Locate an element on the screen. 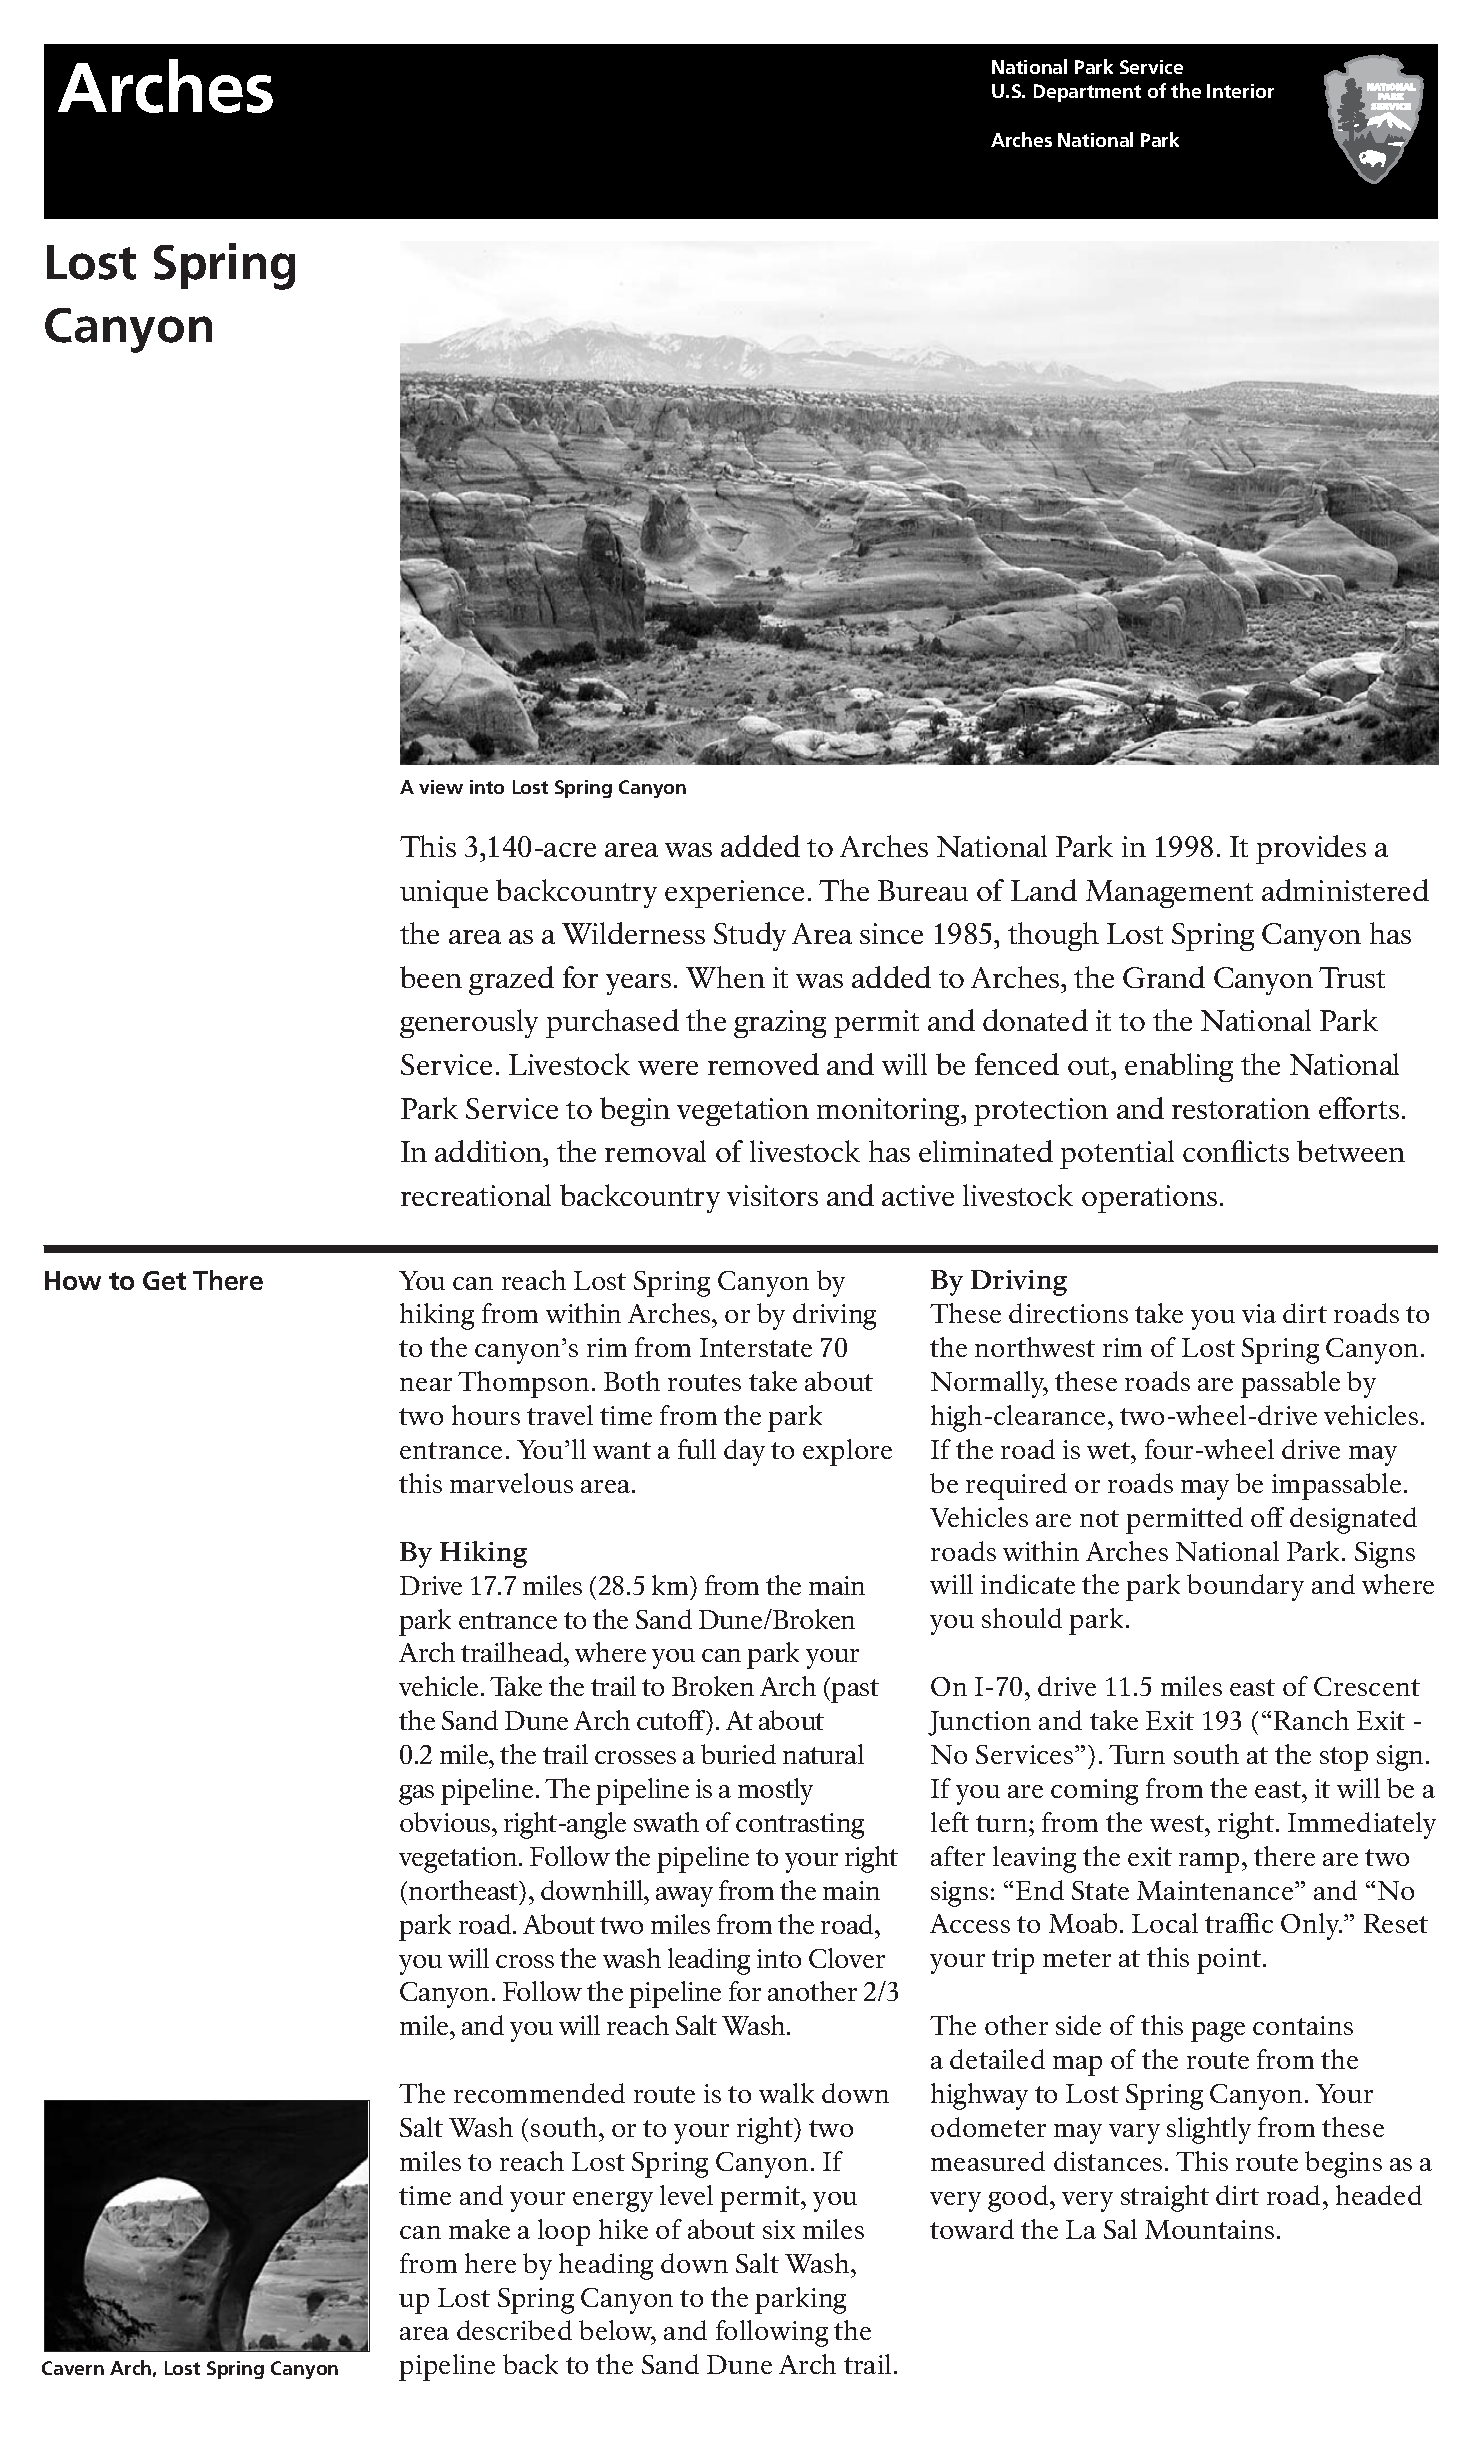 This screenshot has height=2441, width=1482. Interior is located at coordinates (1240, 91).
